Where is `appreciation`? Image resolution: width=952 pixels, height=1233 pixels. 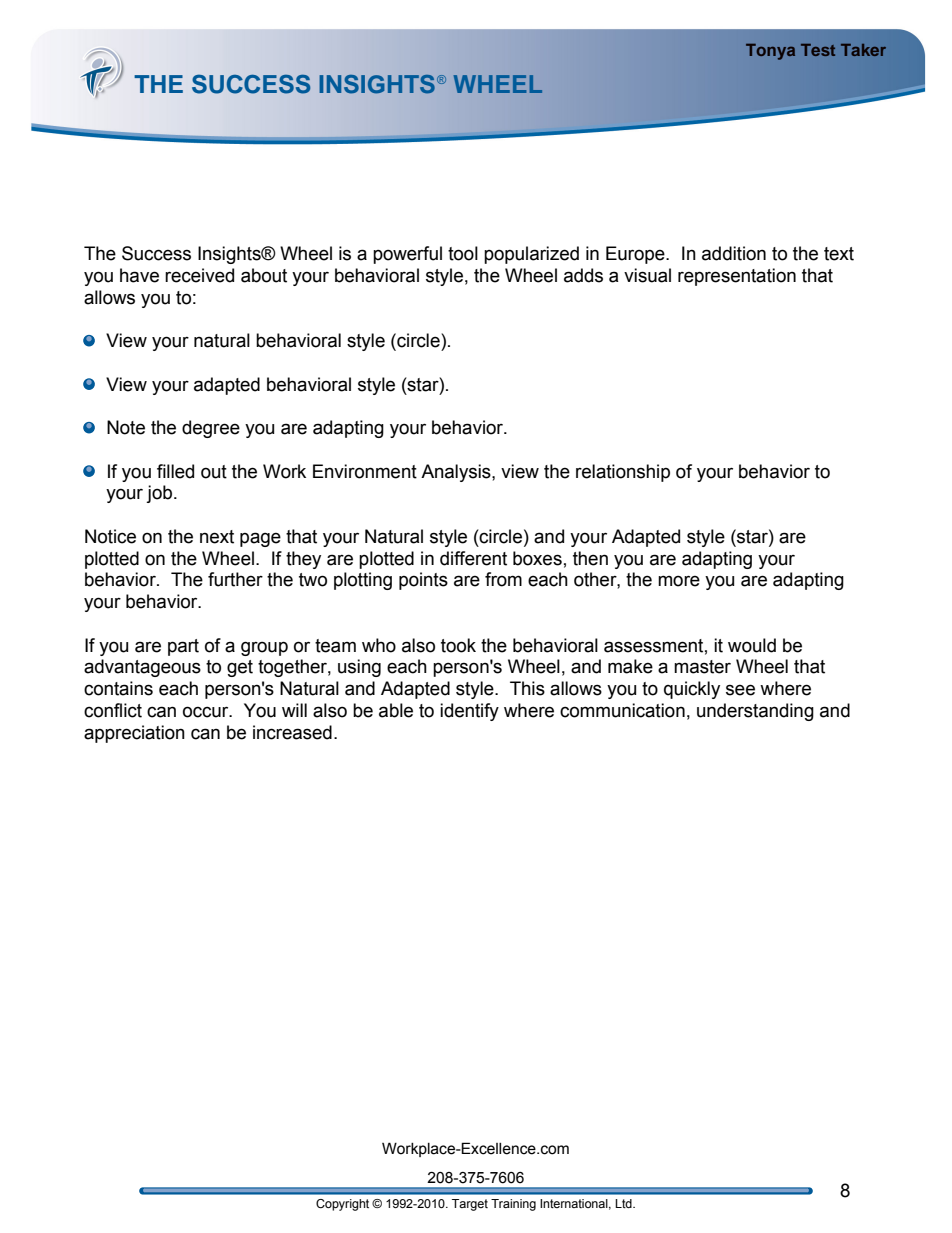
appreciation is located at coordinates (134, 734).
